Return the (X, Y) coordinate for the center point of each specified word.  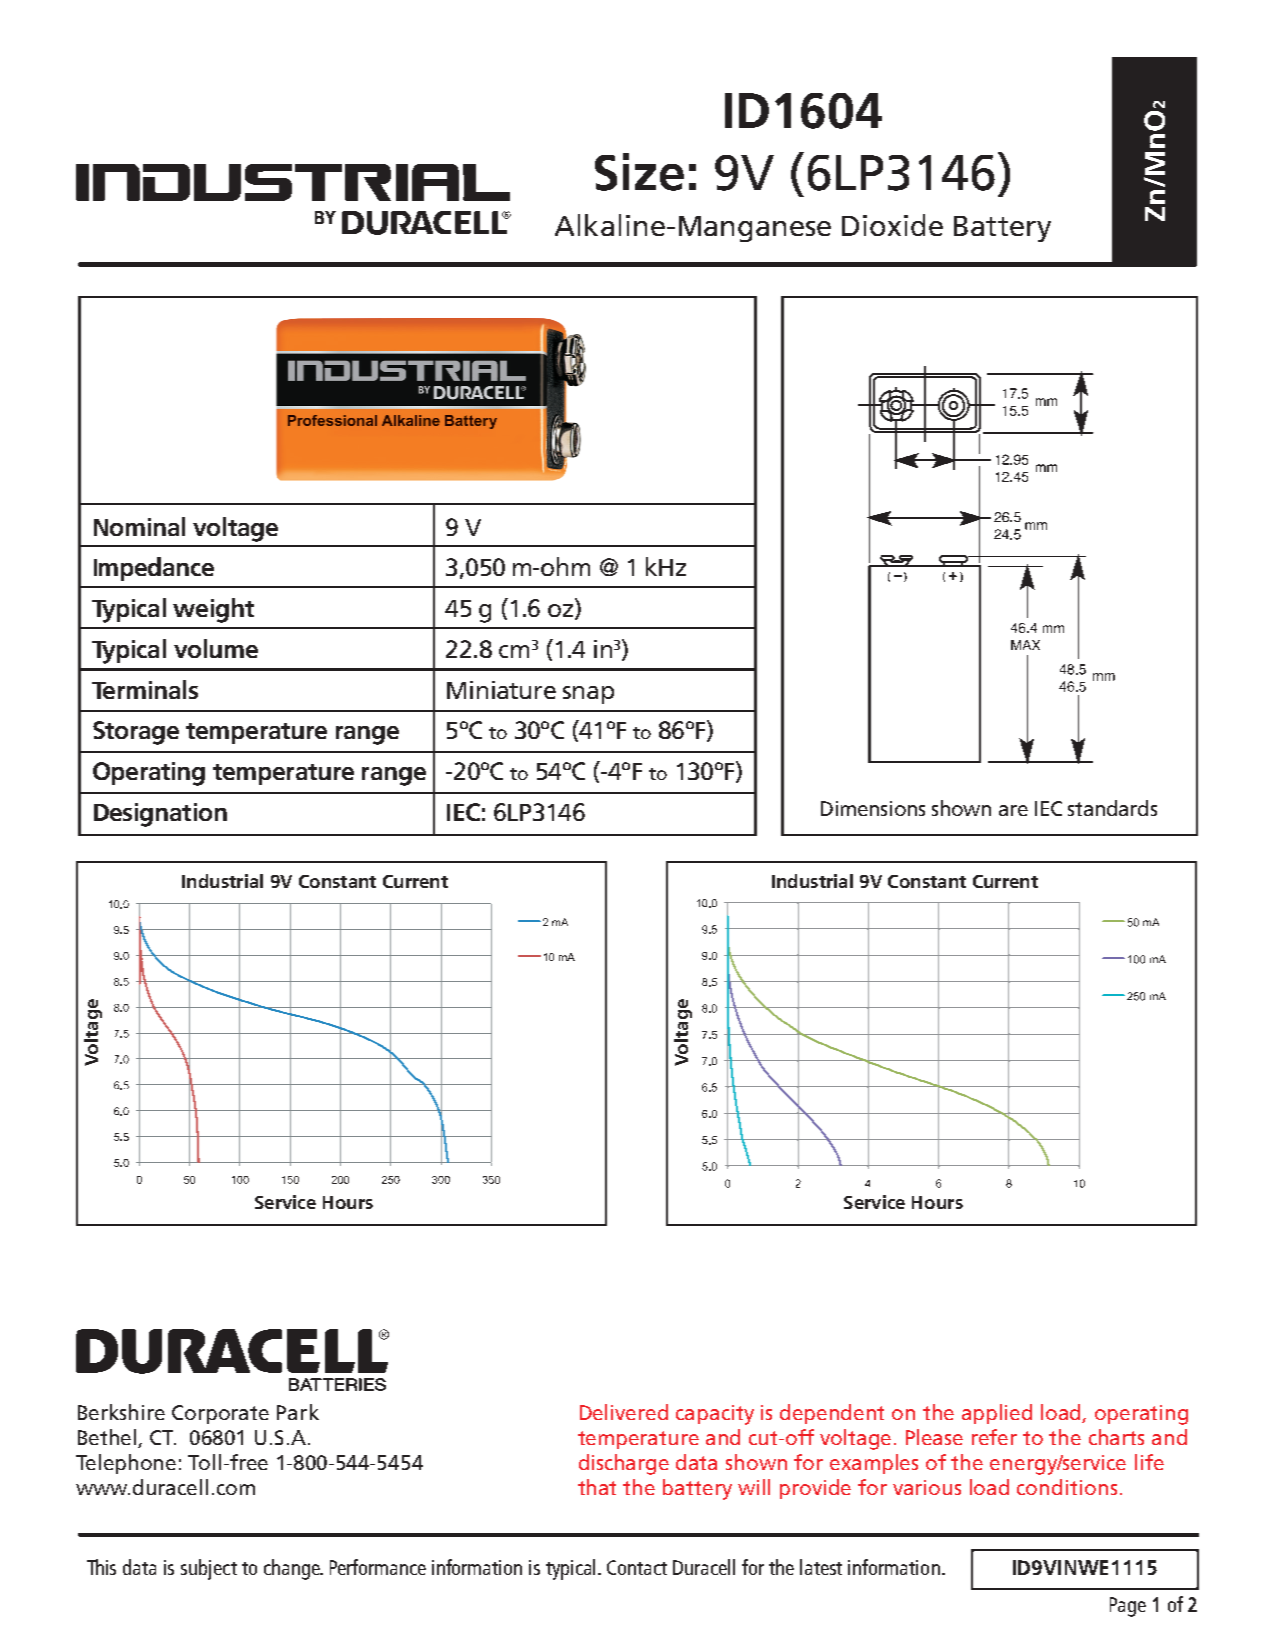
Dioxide (892, 225)
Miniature (501, 690)
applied (997, 1414)
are (1013, 810)
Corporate (220, 1414)
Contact (637, 1567)
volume (216, 648)
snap (588, 695)
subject (209, 1569)
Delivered (624, 1412)
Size (639, 172)
